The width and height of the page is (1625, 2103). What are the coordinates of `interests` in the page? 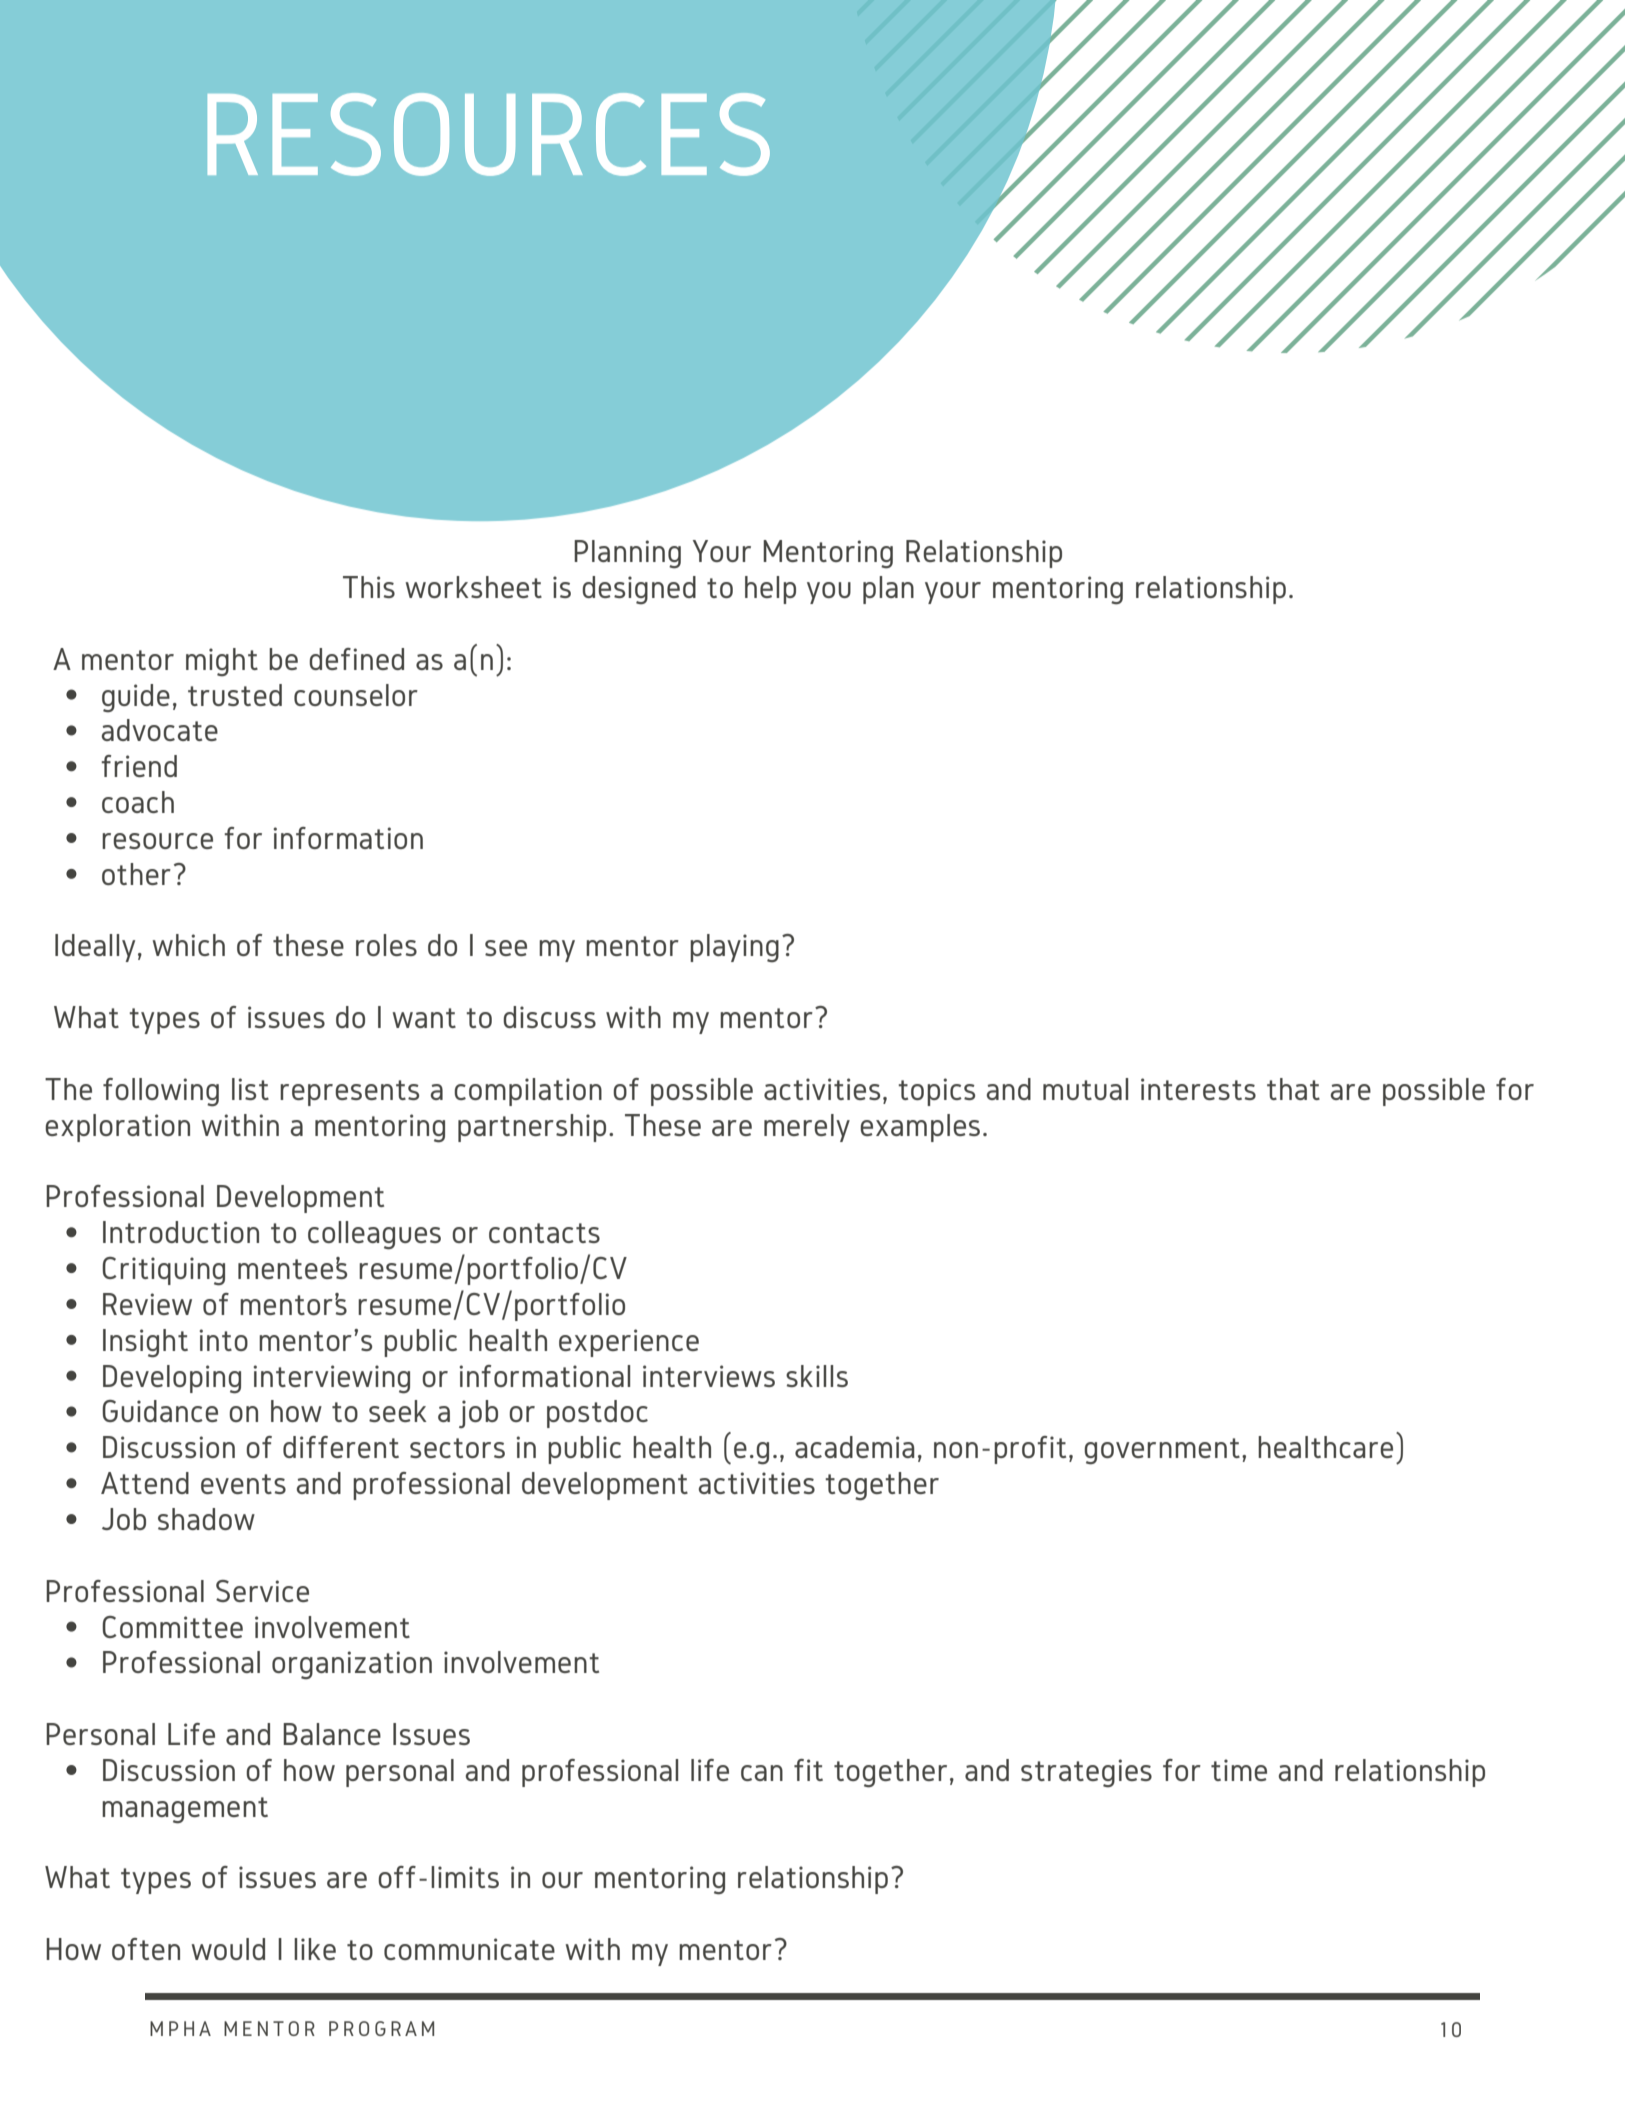 It's located at (1198, 1089).
